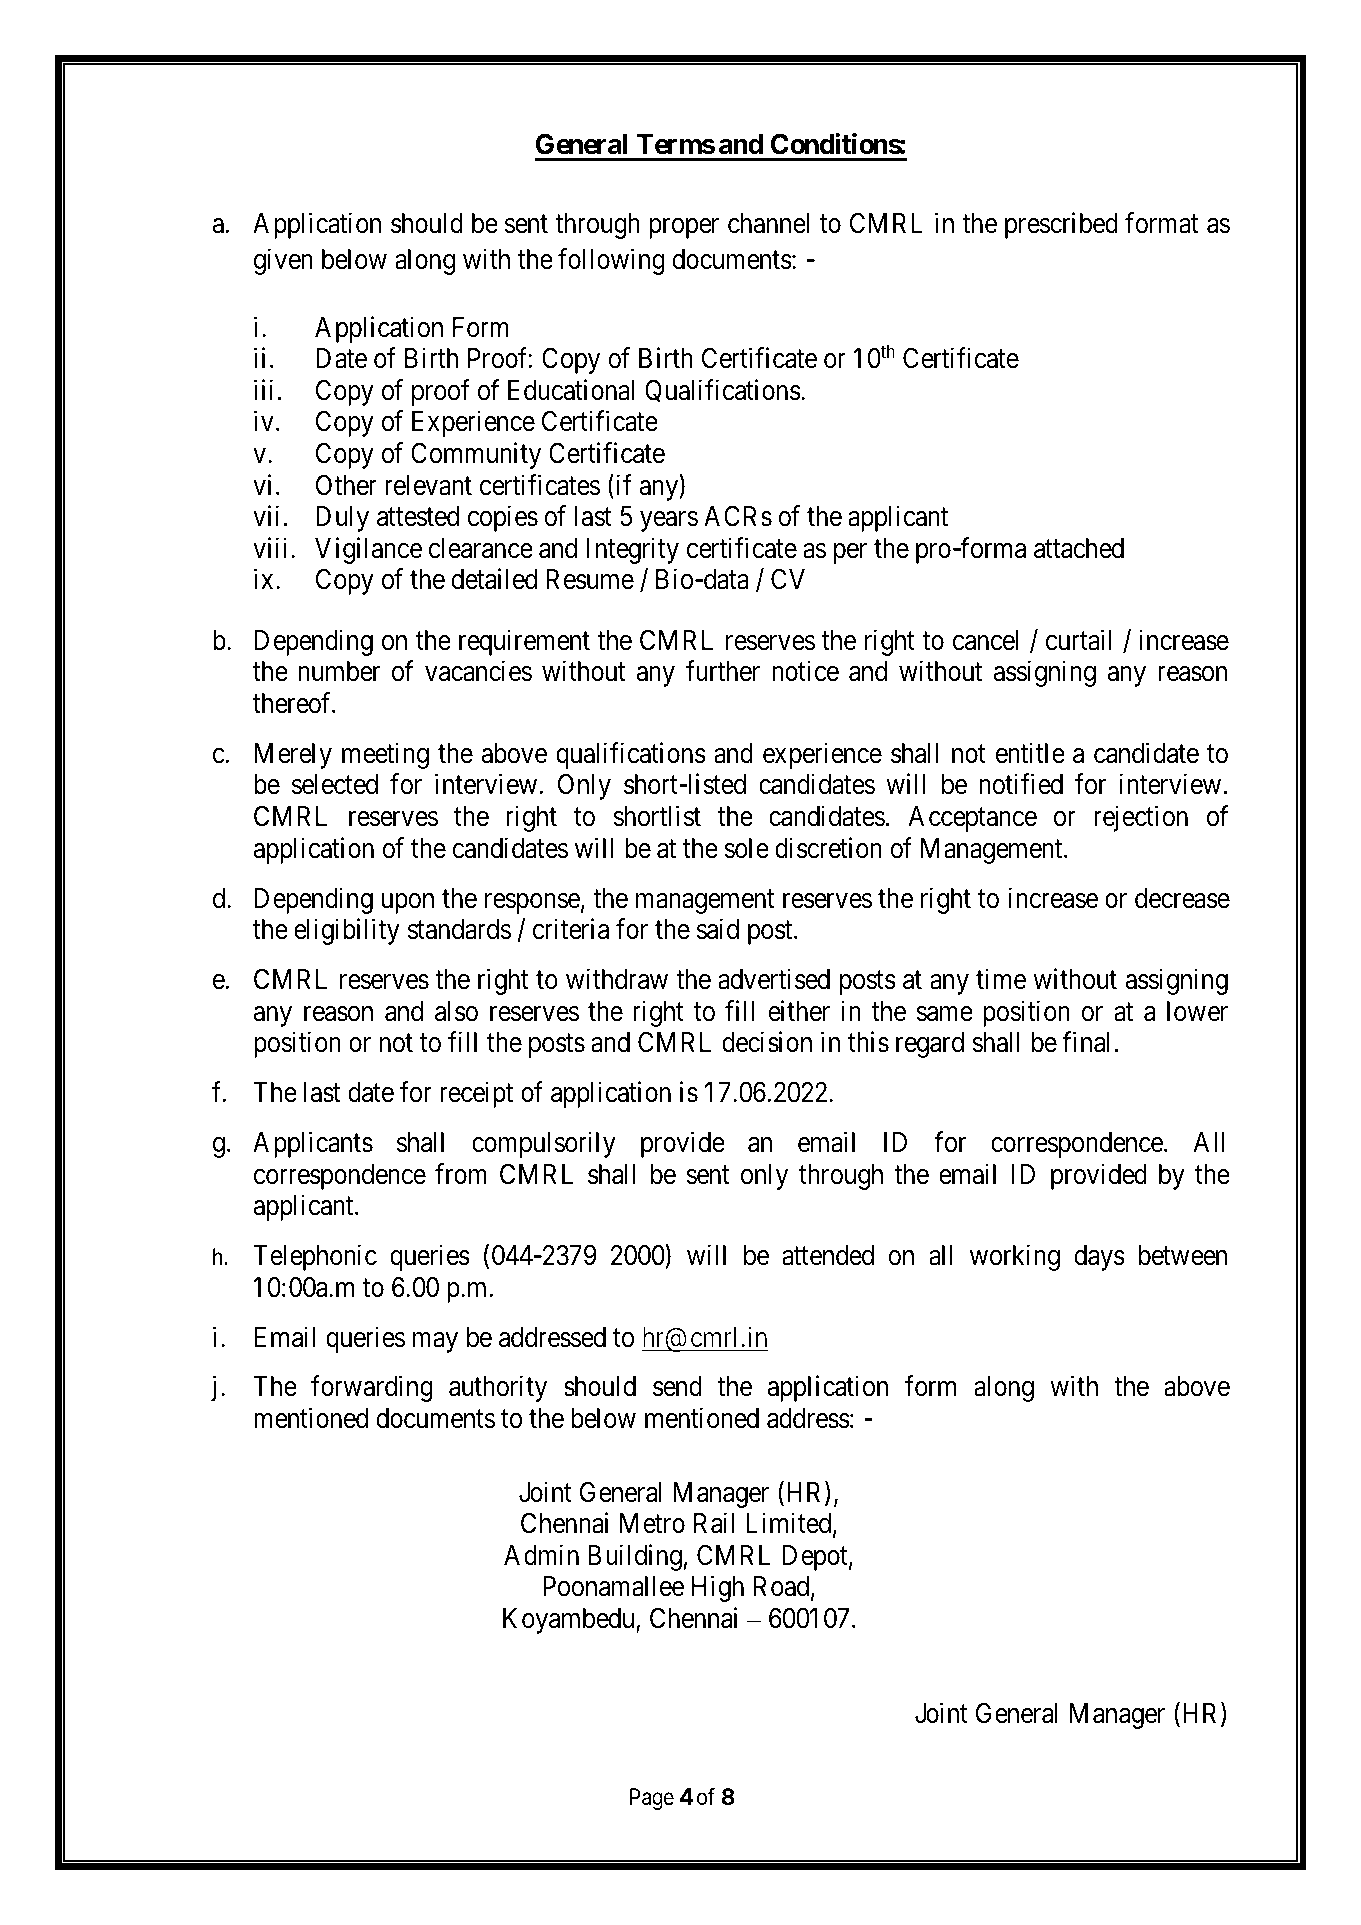  What do you see at coordinates (768, 223) in the screenshot?
I see `channel` at bounding box center [768, 223].
